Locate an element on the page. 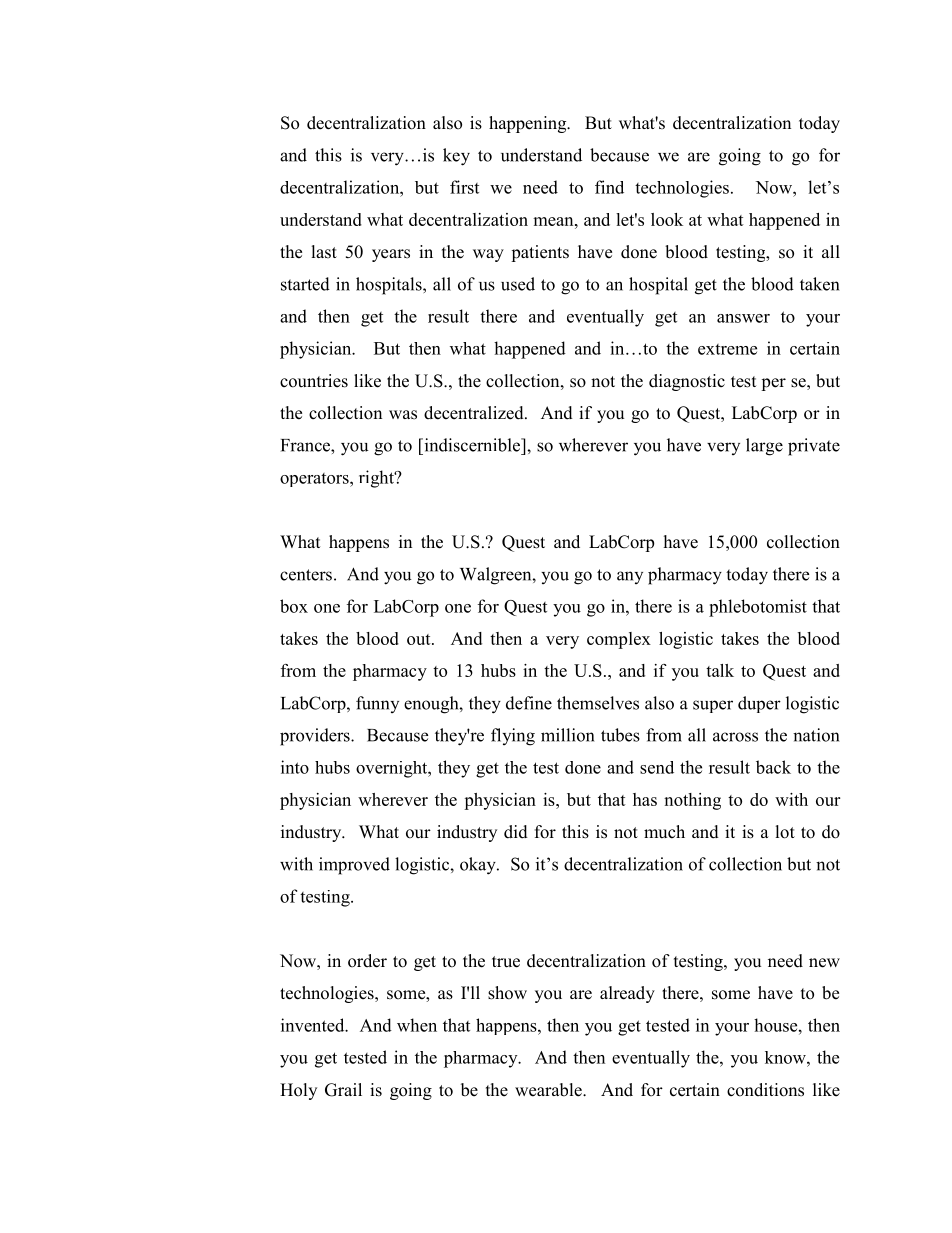 The height and width of the image is (1233, 952). lot is located at coordinates (785, 832).
